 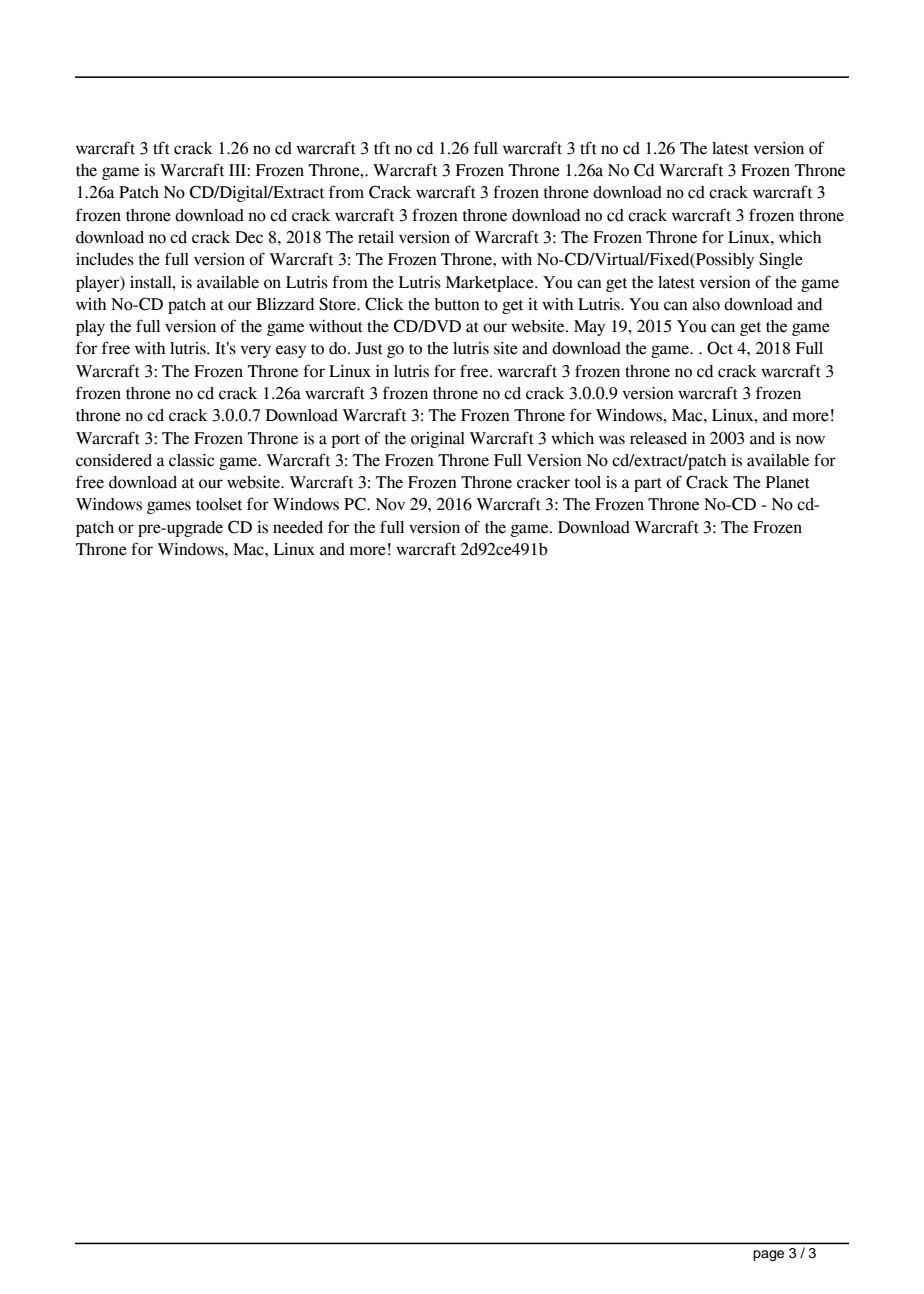 What do you see at coordinates (768, 1255) in the screenshot?
I see `page` at bounding box center [768, 1255].
